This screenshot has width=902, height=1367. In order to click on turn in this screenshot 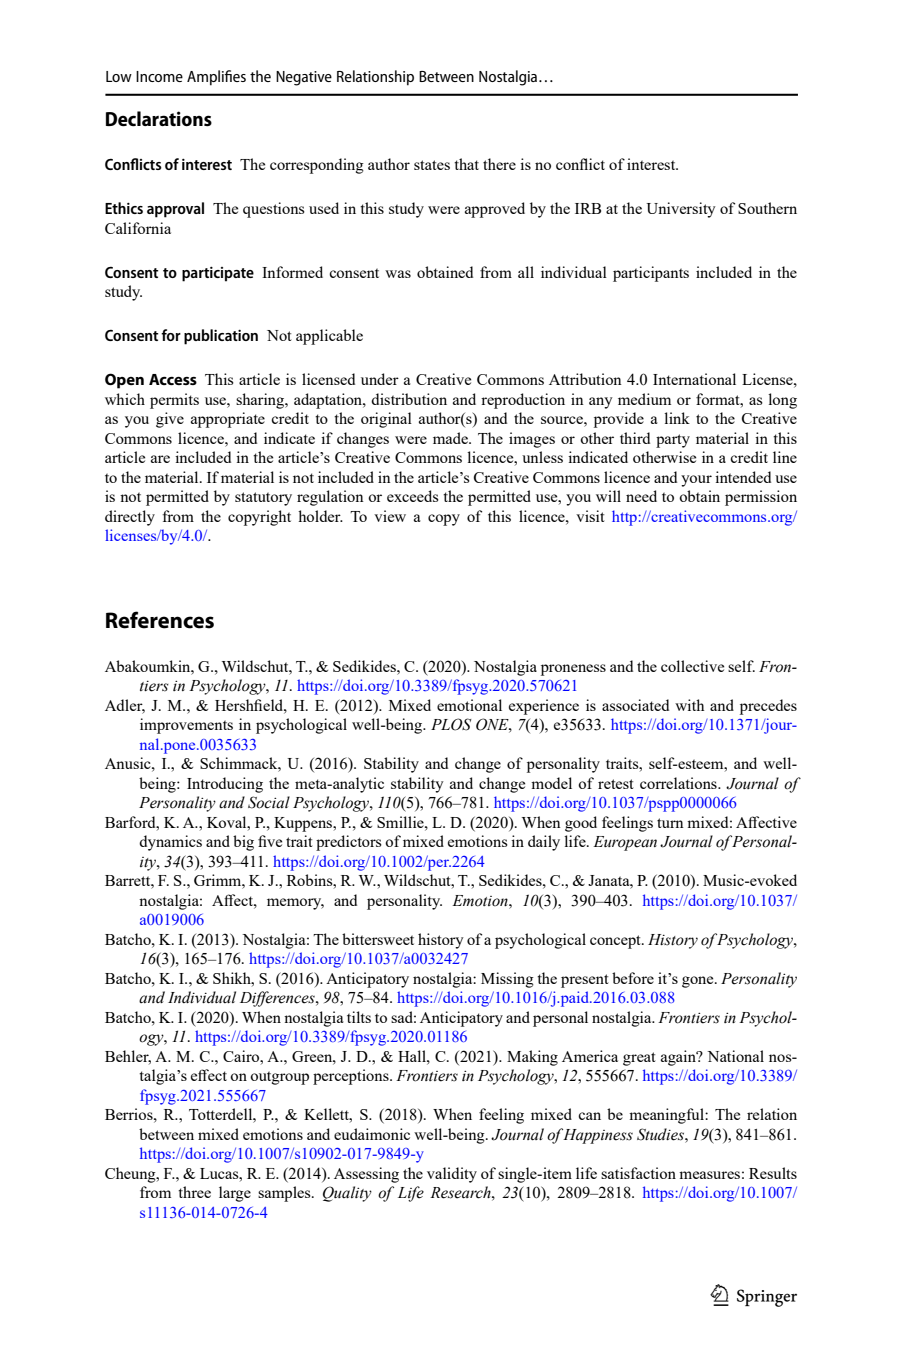, I will do `click(670, 823)`.
